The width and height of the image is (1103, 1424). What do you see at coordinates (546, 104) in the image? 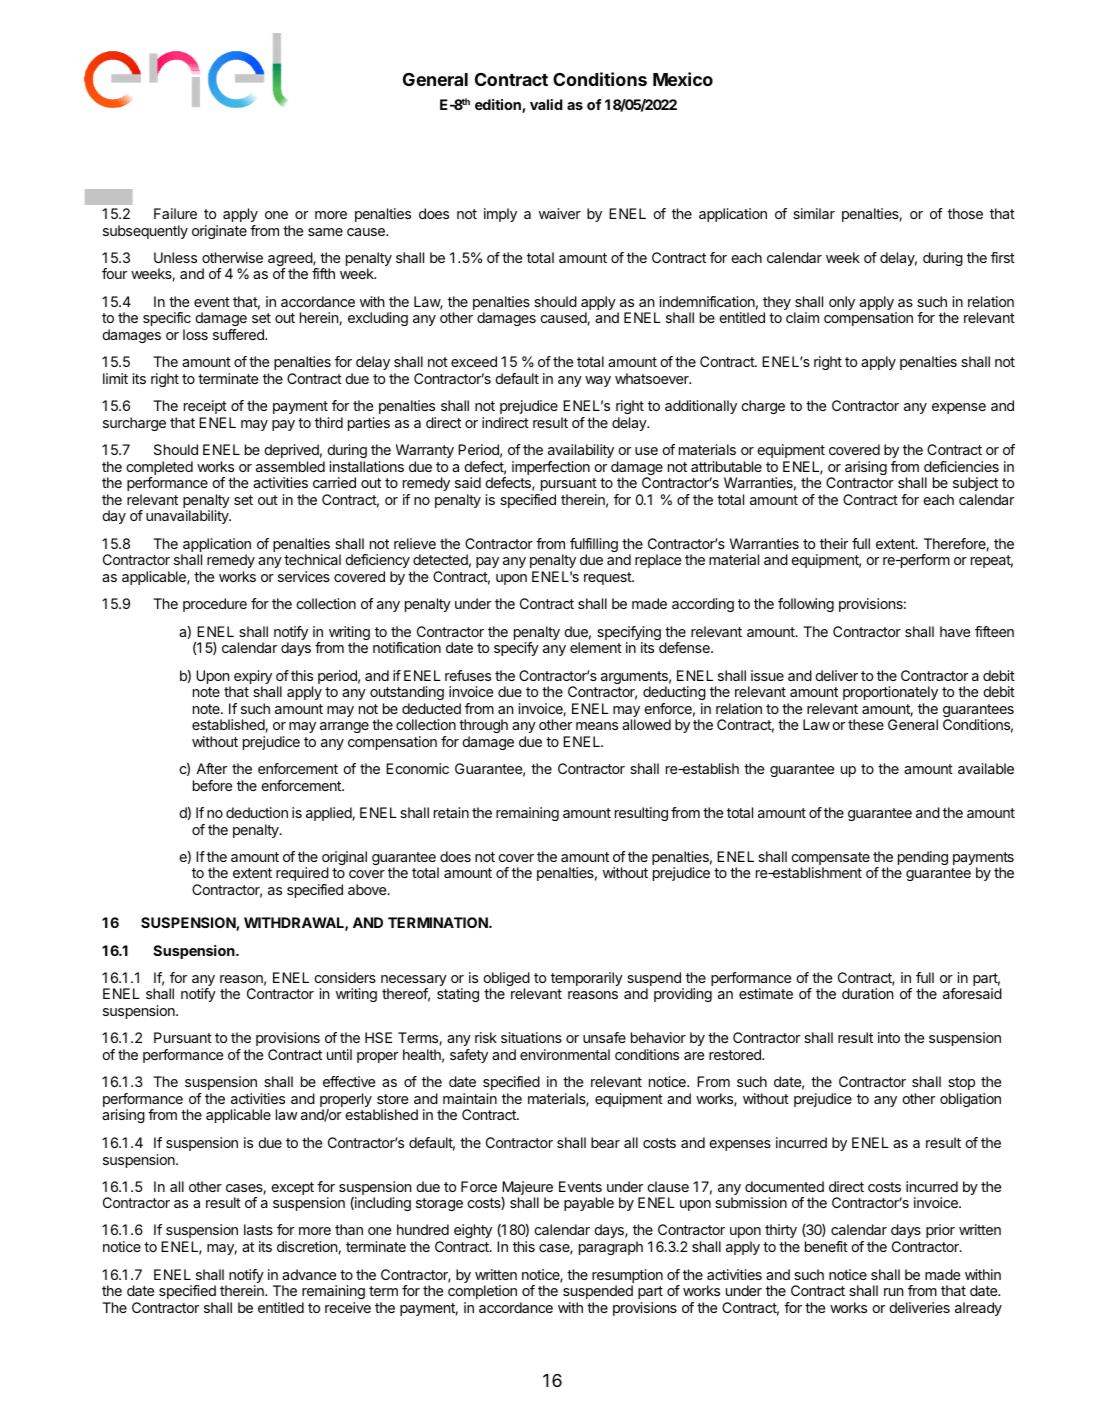
I see `valid` at bounding box center [546, 104].
